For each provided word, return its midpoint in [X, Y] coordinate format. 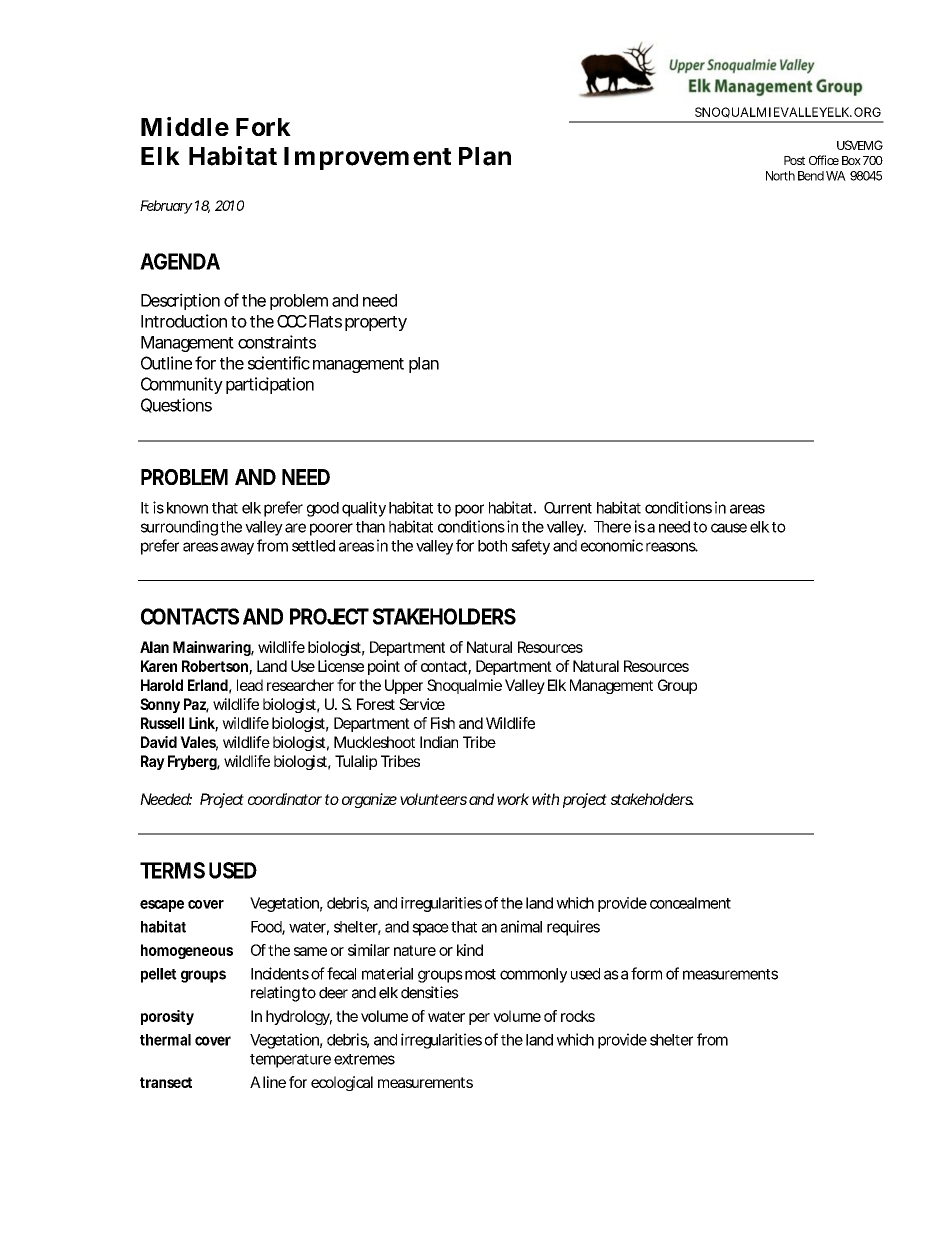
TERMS [172, 870]
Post [794, 160]
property [376, 323]
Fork [263, 127]
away [237, 548]
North [780, 176]
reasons [672, 547]
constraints [277, 342]
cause [729, 528]
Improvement [367, 158]
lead [250, 685]
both [492, 546]
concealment [690, 903]
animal [521, 926]
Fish [443, 723]
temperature [290, 1061]
